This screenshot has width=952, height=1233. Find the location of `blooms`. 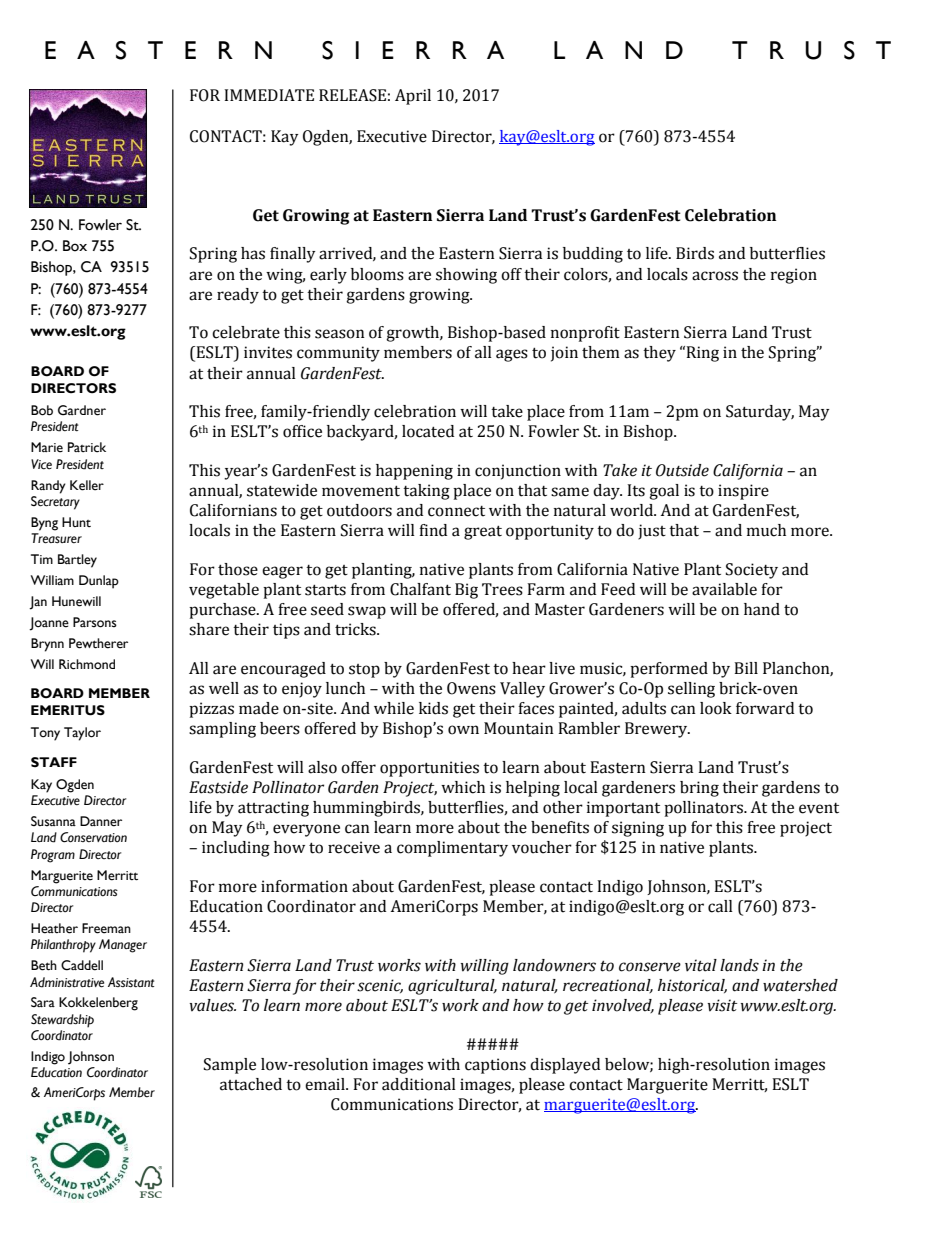

blooms is located at coordinates (377, 274).
